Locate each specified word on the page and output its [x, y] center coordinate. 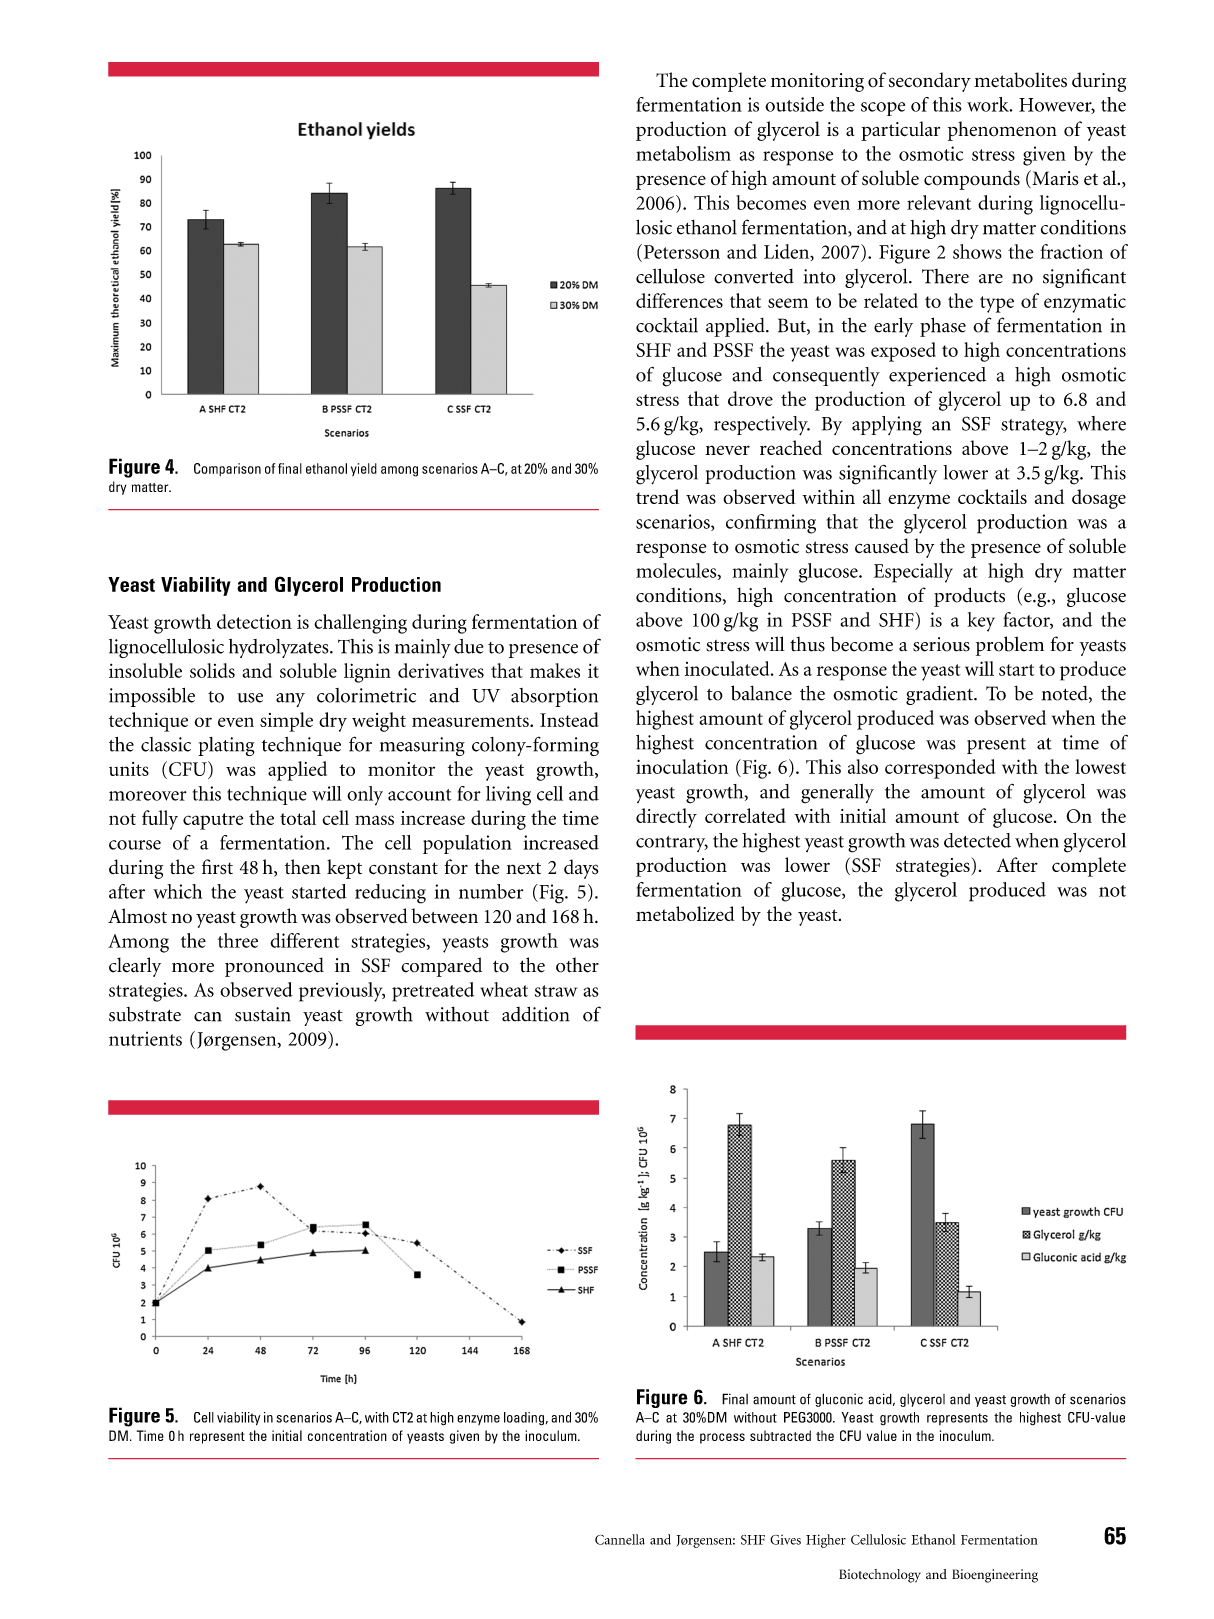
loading [524, 1419]
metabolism [683, 153]
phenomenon [1002, 131]
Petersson [680, 251]
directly [666, 818]
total [298, 817]
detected [977, 840]
